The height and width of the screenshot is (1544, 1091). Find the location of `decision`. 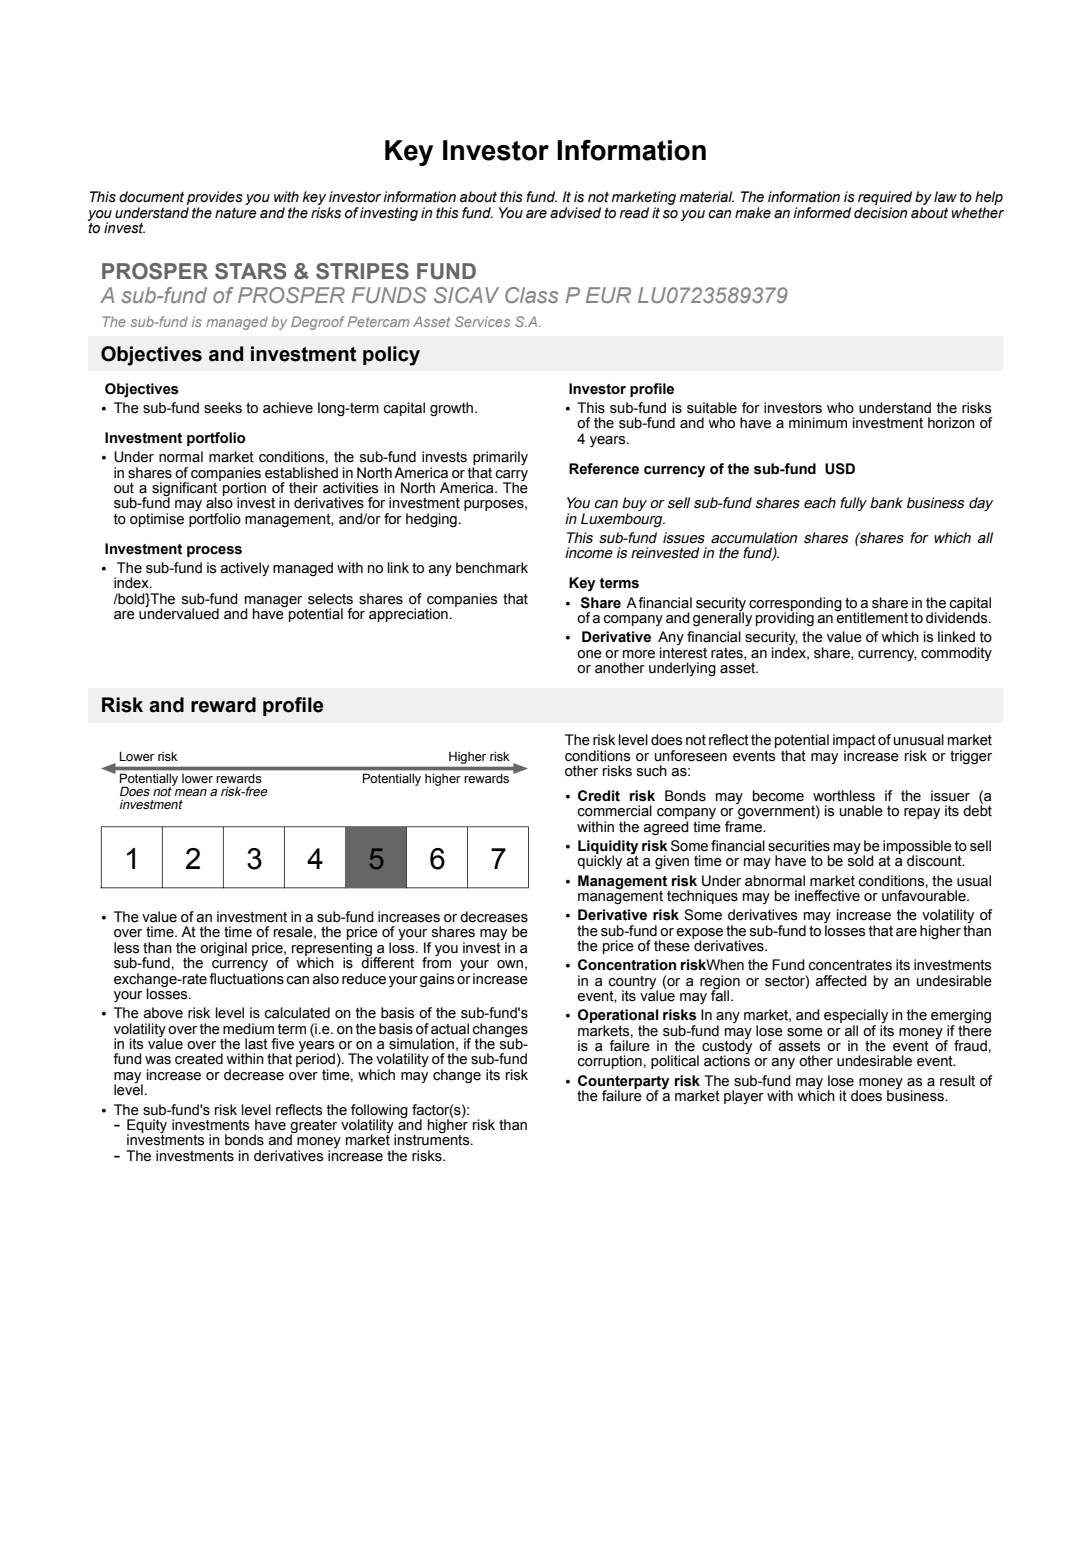

decision is located at coordinates (880, 213).
